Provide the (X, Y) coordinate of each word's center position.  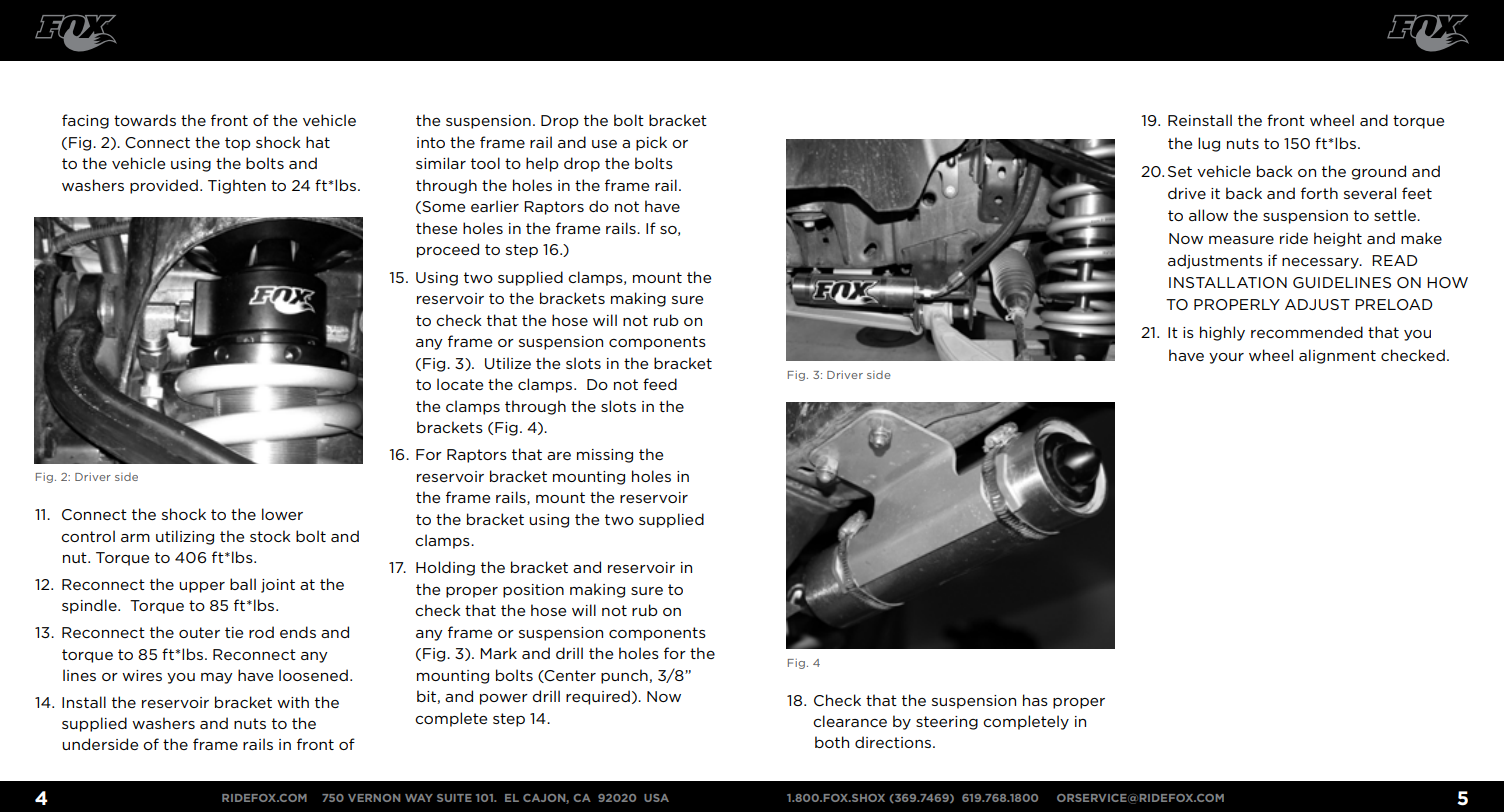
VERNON (374, 798)
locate (460, 384)
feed (660, 384)
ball (243, 584)
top (238, 144)
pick (651, 143)
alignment (1337, 356)
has (1035, 700)
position (533, 591)
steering (947, 723)
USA (656, 798)
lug (1209, 144)
